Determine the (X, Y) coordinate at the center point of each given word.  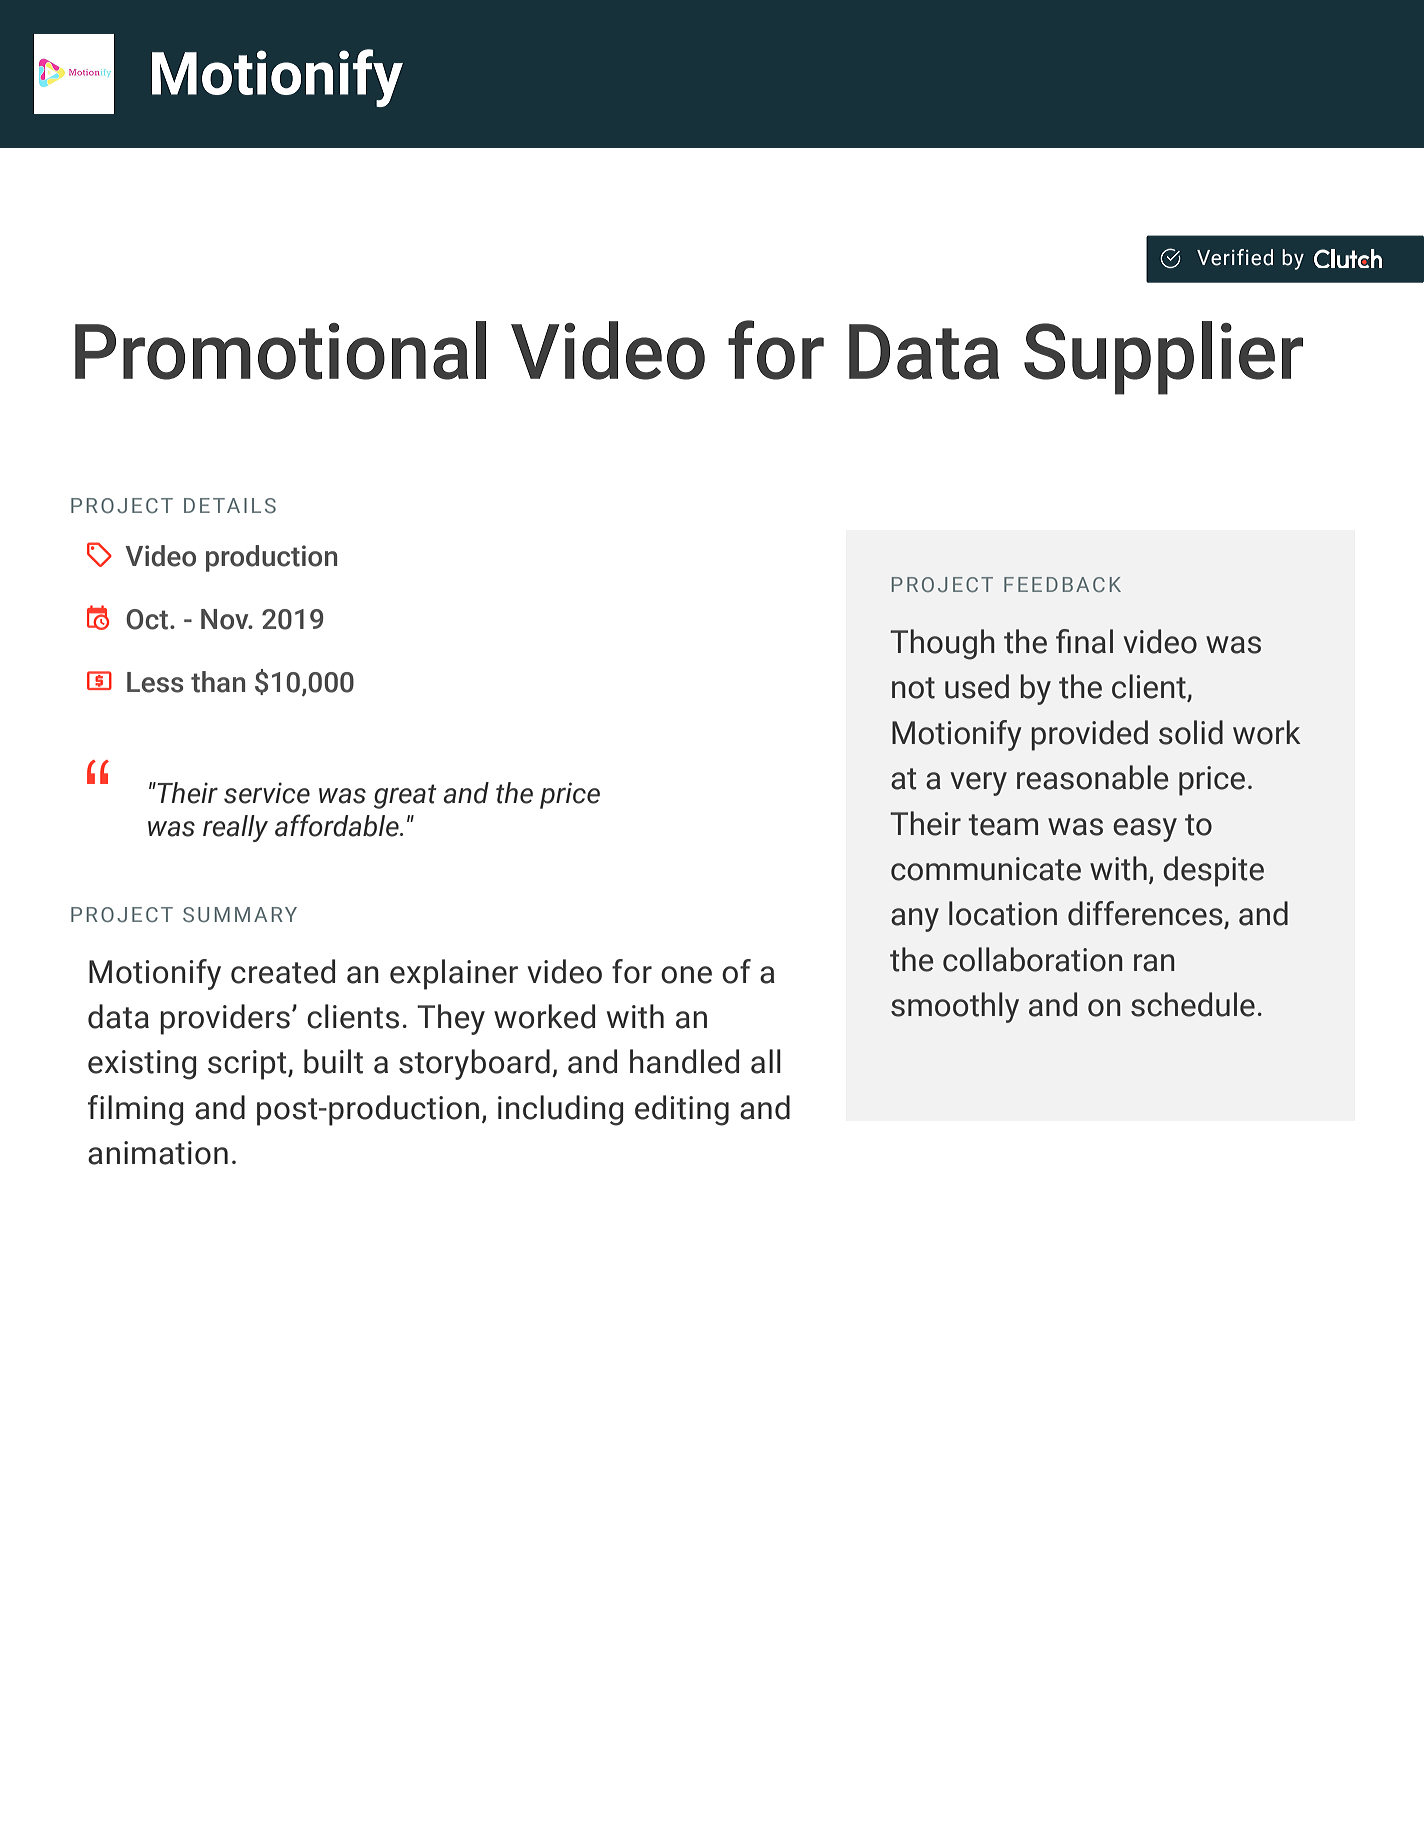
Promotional (280, 350)
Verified (1235, 257)
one (686, 975)
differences (1146, 914)
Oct (148, 619)
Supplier (1163, 358)
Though (942, 644)
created (283, 971)
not (913, 688)
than (218, 682)
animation (158, 1153)
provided (1089, 735)
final (1084, 641)
